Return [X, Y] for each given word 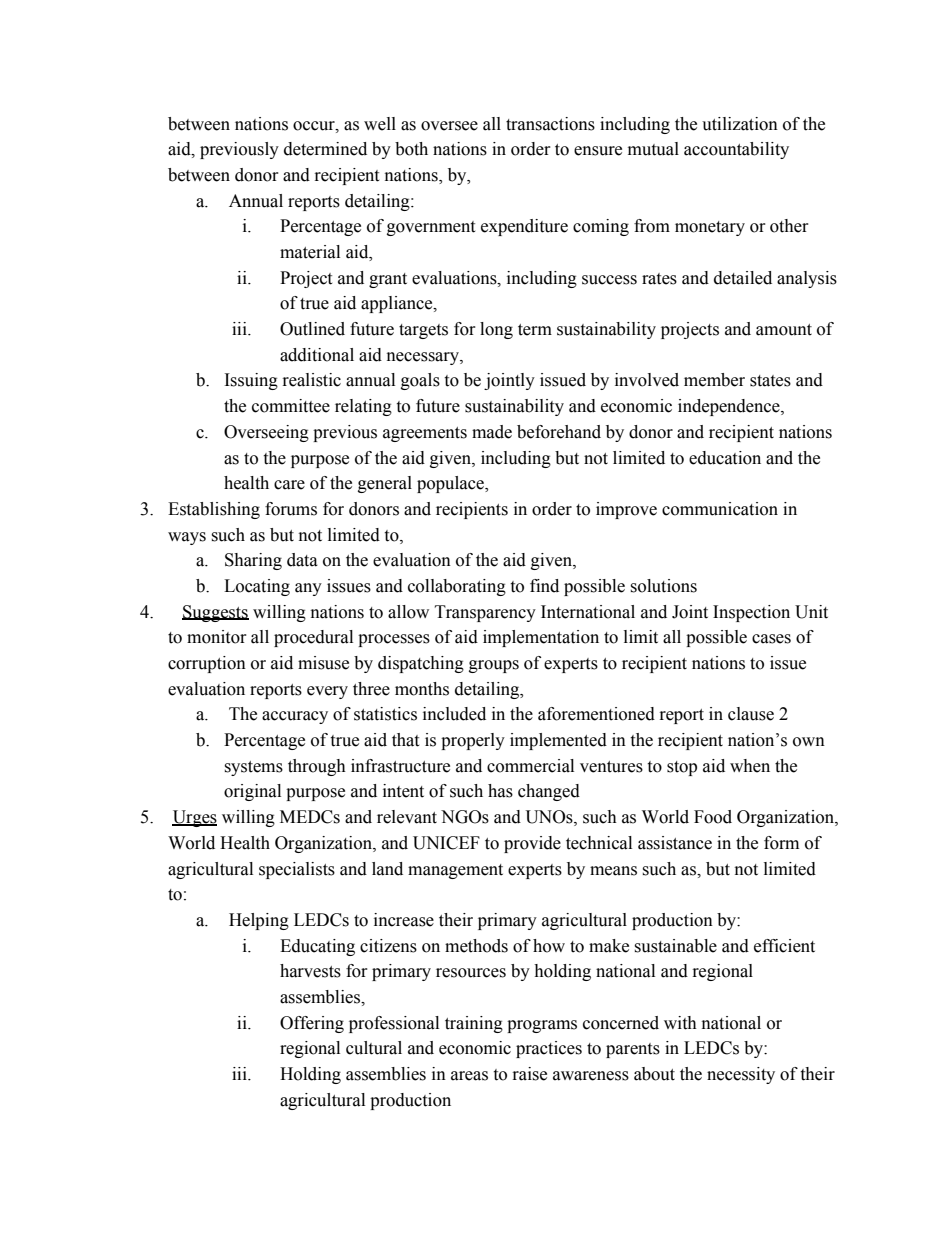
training [474, 1024]
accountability [736, 150]
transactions [550, 124]
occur [315, 126]
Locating [257, 587]
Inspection [751, 613]
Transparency [485, 613]
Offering [312, 1024]
